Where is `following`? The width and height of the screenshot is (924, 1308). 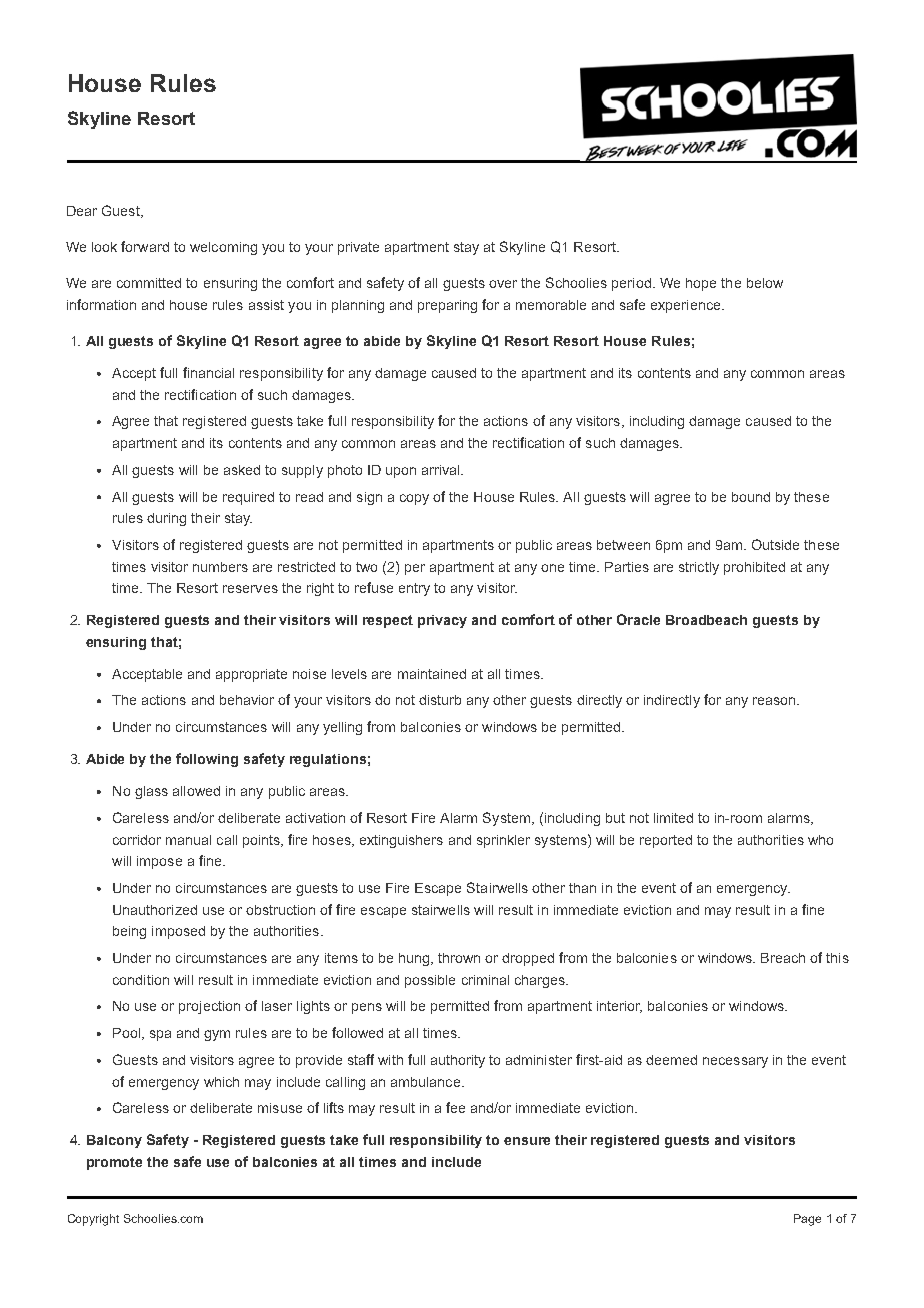
following is located at coordinates (207, 760).
